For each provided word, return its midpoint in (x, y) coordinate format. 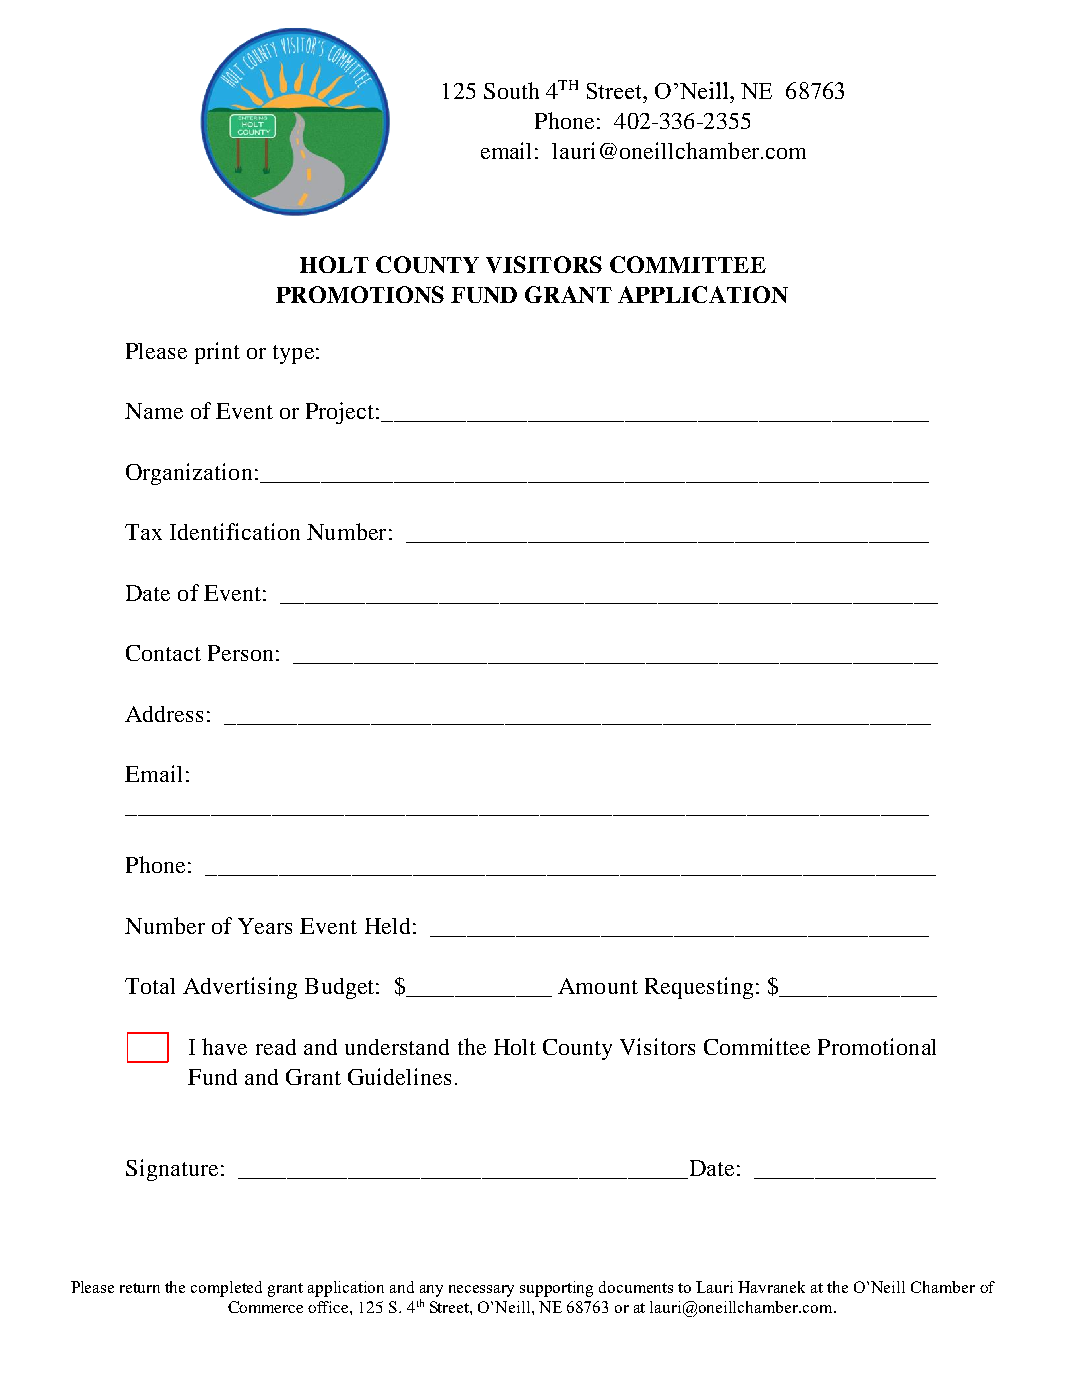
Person (240, 653)
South (511, 90)
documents (636, 1287)
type (293, 354)
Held (387, 926)
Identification (235, 531)
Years (265, 926)
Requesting (699, 988)
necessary (481, 1291)
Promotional (877, 1046)
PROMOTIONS (360, 294)
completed (226, 1289)
